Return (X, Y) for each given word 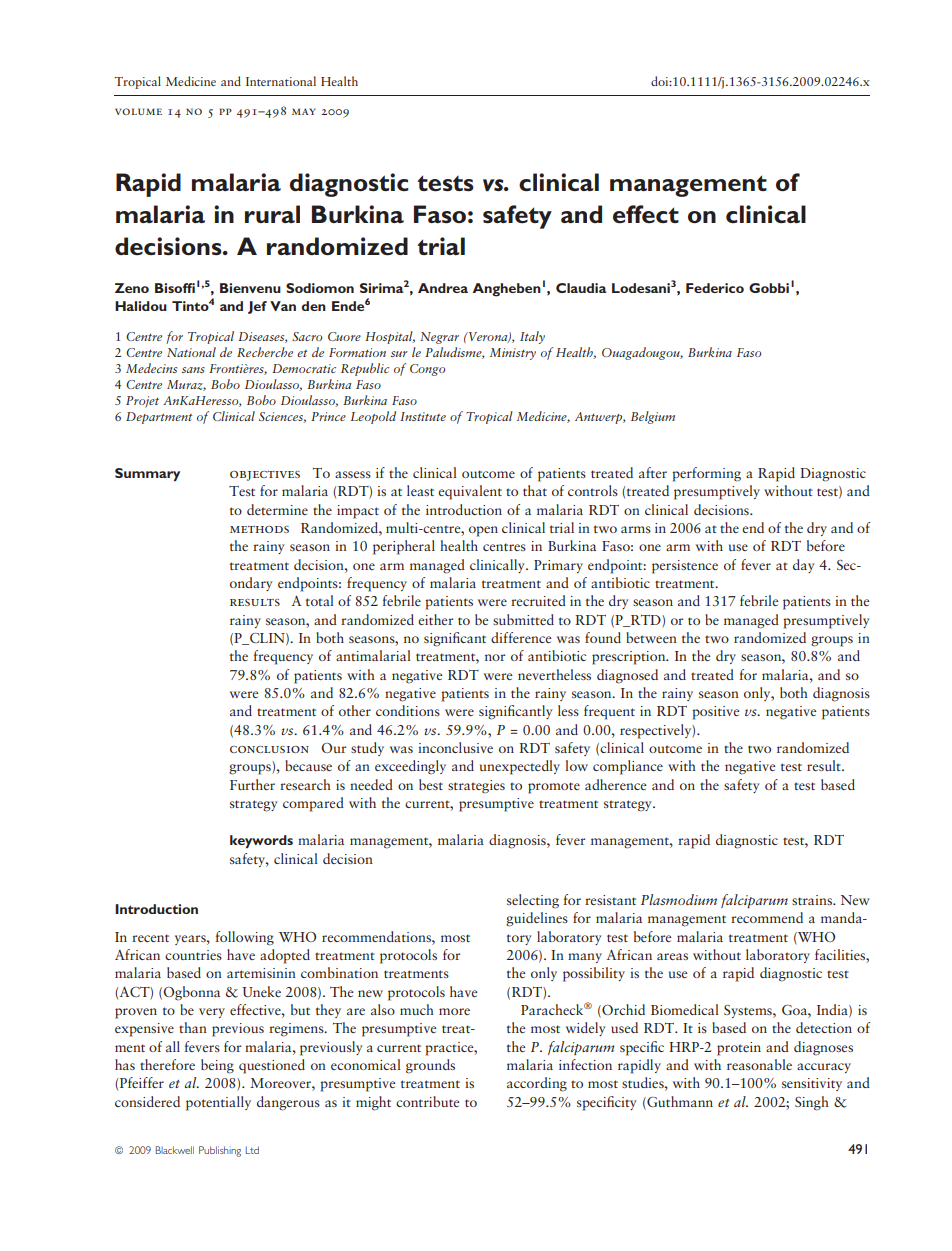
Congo (427, 370)
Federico (715, 288)
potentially (218, 1103)
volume (138, 111)
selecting (533, 901)
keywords (261, 841)
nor (495, 657)
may (304, 111)
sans (193, 370)
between (651, 637)
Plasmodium (679, 899)
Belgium (653, 417)
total (320, 600)
